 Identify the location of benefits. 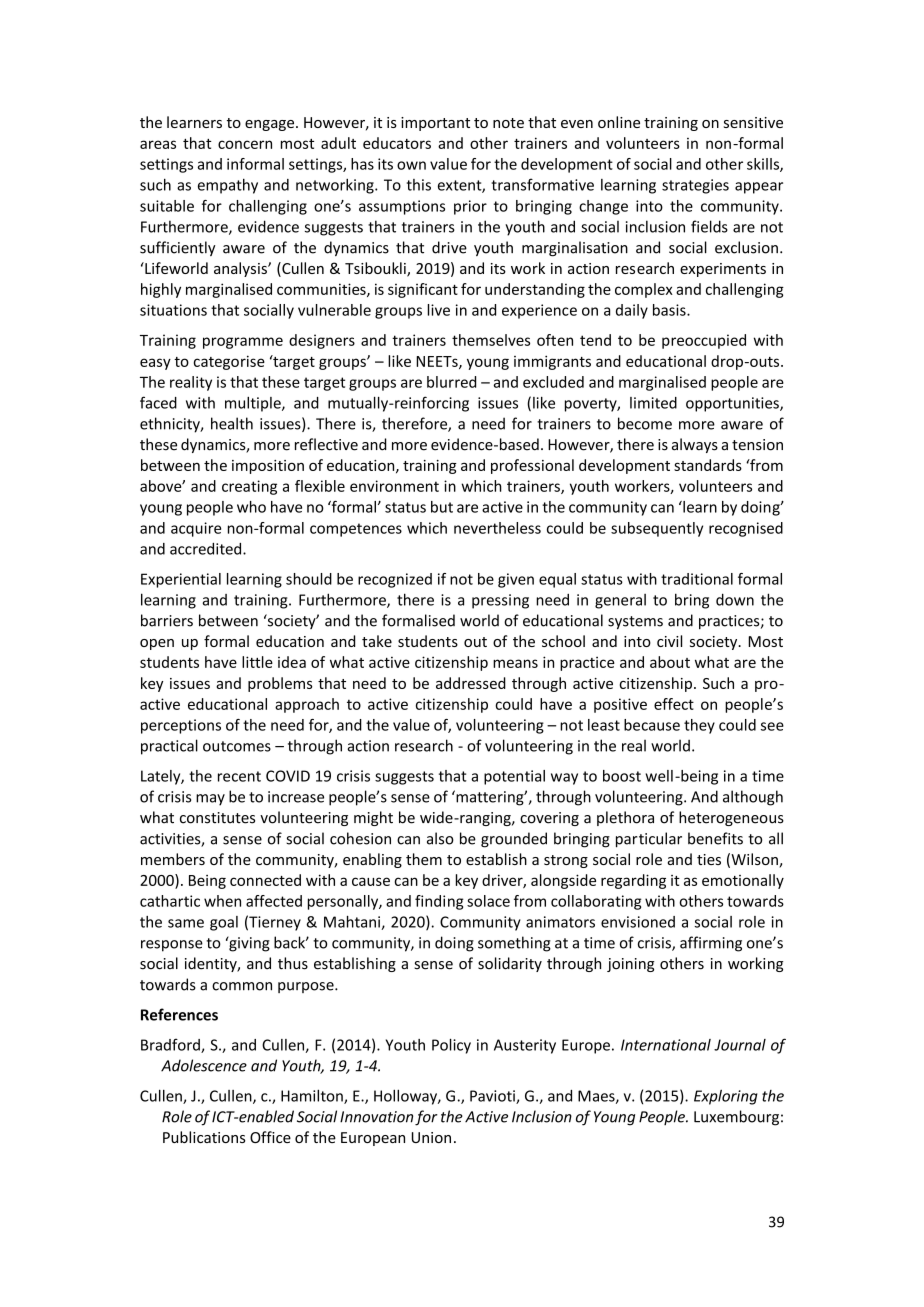
(715, 838).
